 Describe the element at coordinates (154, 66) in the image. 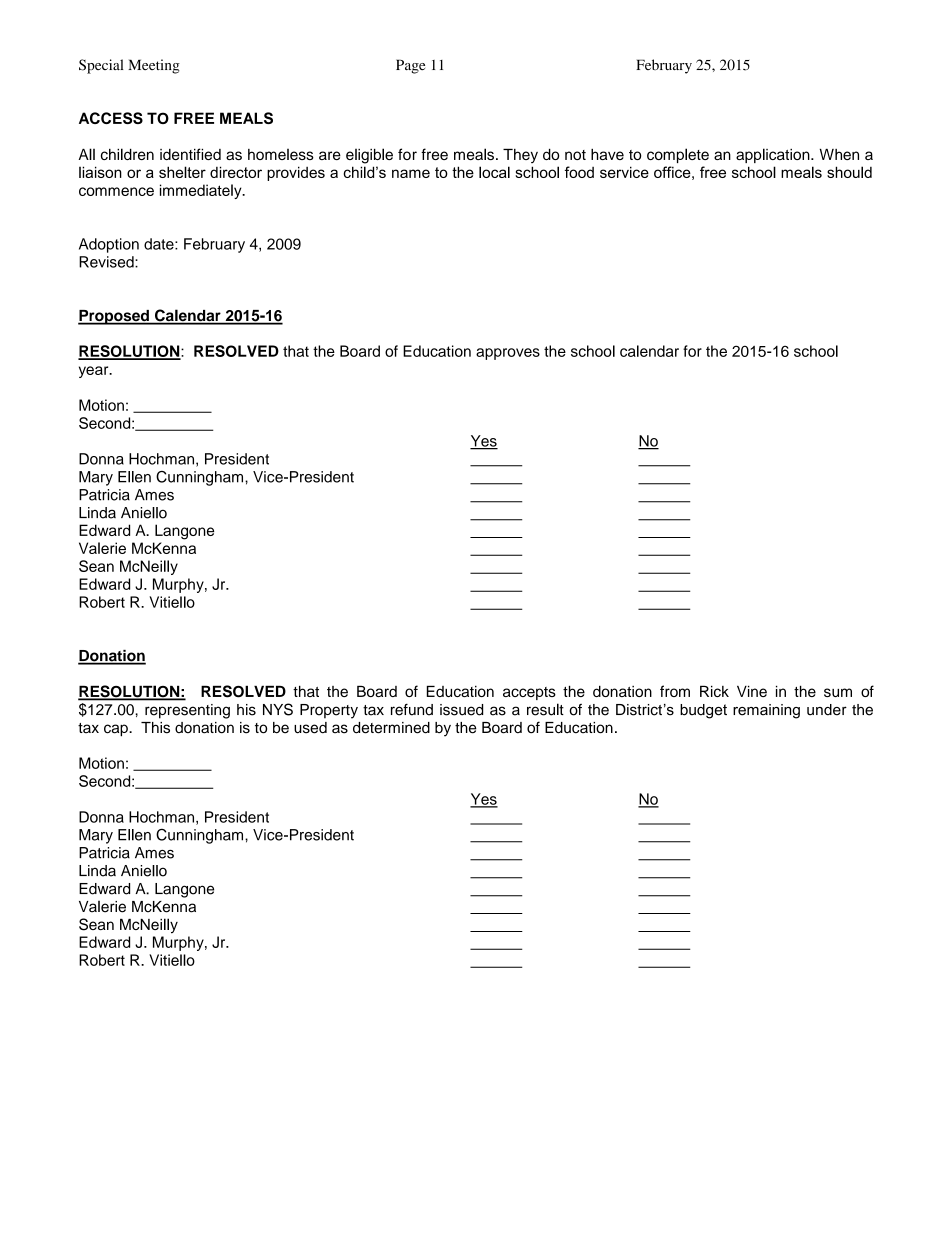

I see `Meeting` at that location.
